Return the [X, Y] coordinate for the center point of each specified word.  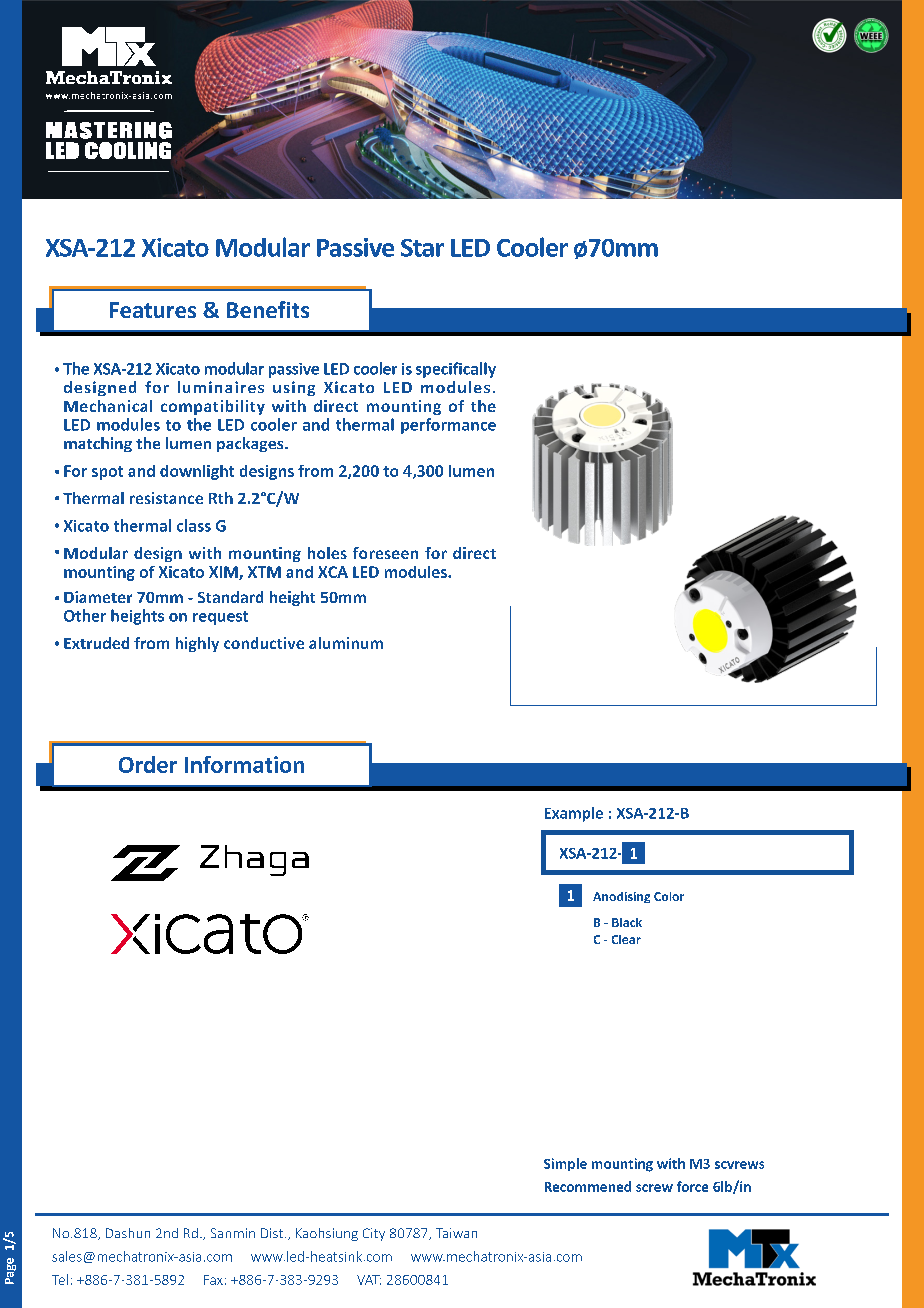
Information [244, 764]
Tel [60, 1279]
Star [422, 248]
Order [148, 764]
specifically [456, 370]
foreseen [385, 553]
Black [627, 922]
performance [448, 426]
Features [153, 310]
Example [574, 814]
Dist [272, 1233]
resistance [166, 498]
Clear [626, 939]
